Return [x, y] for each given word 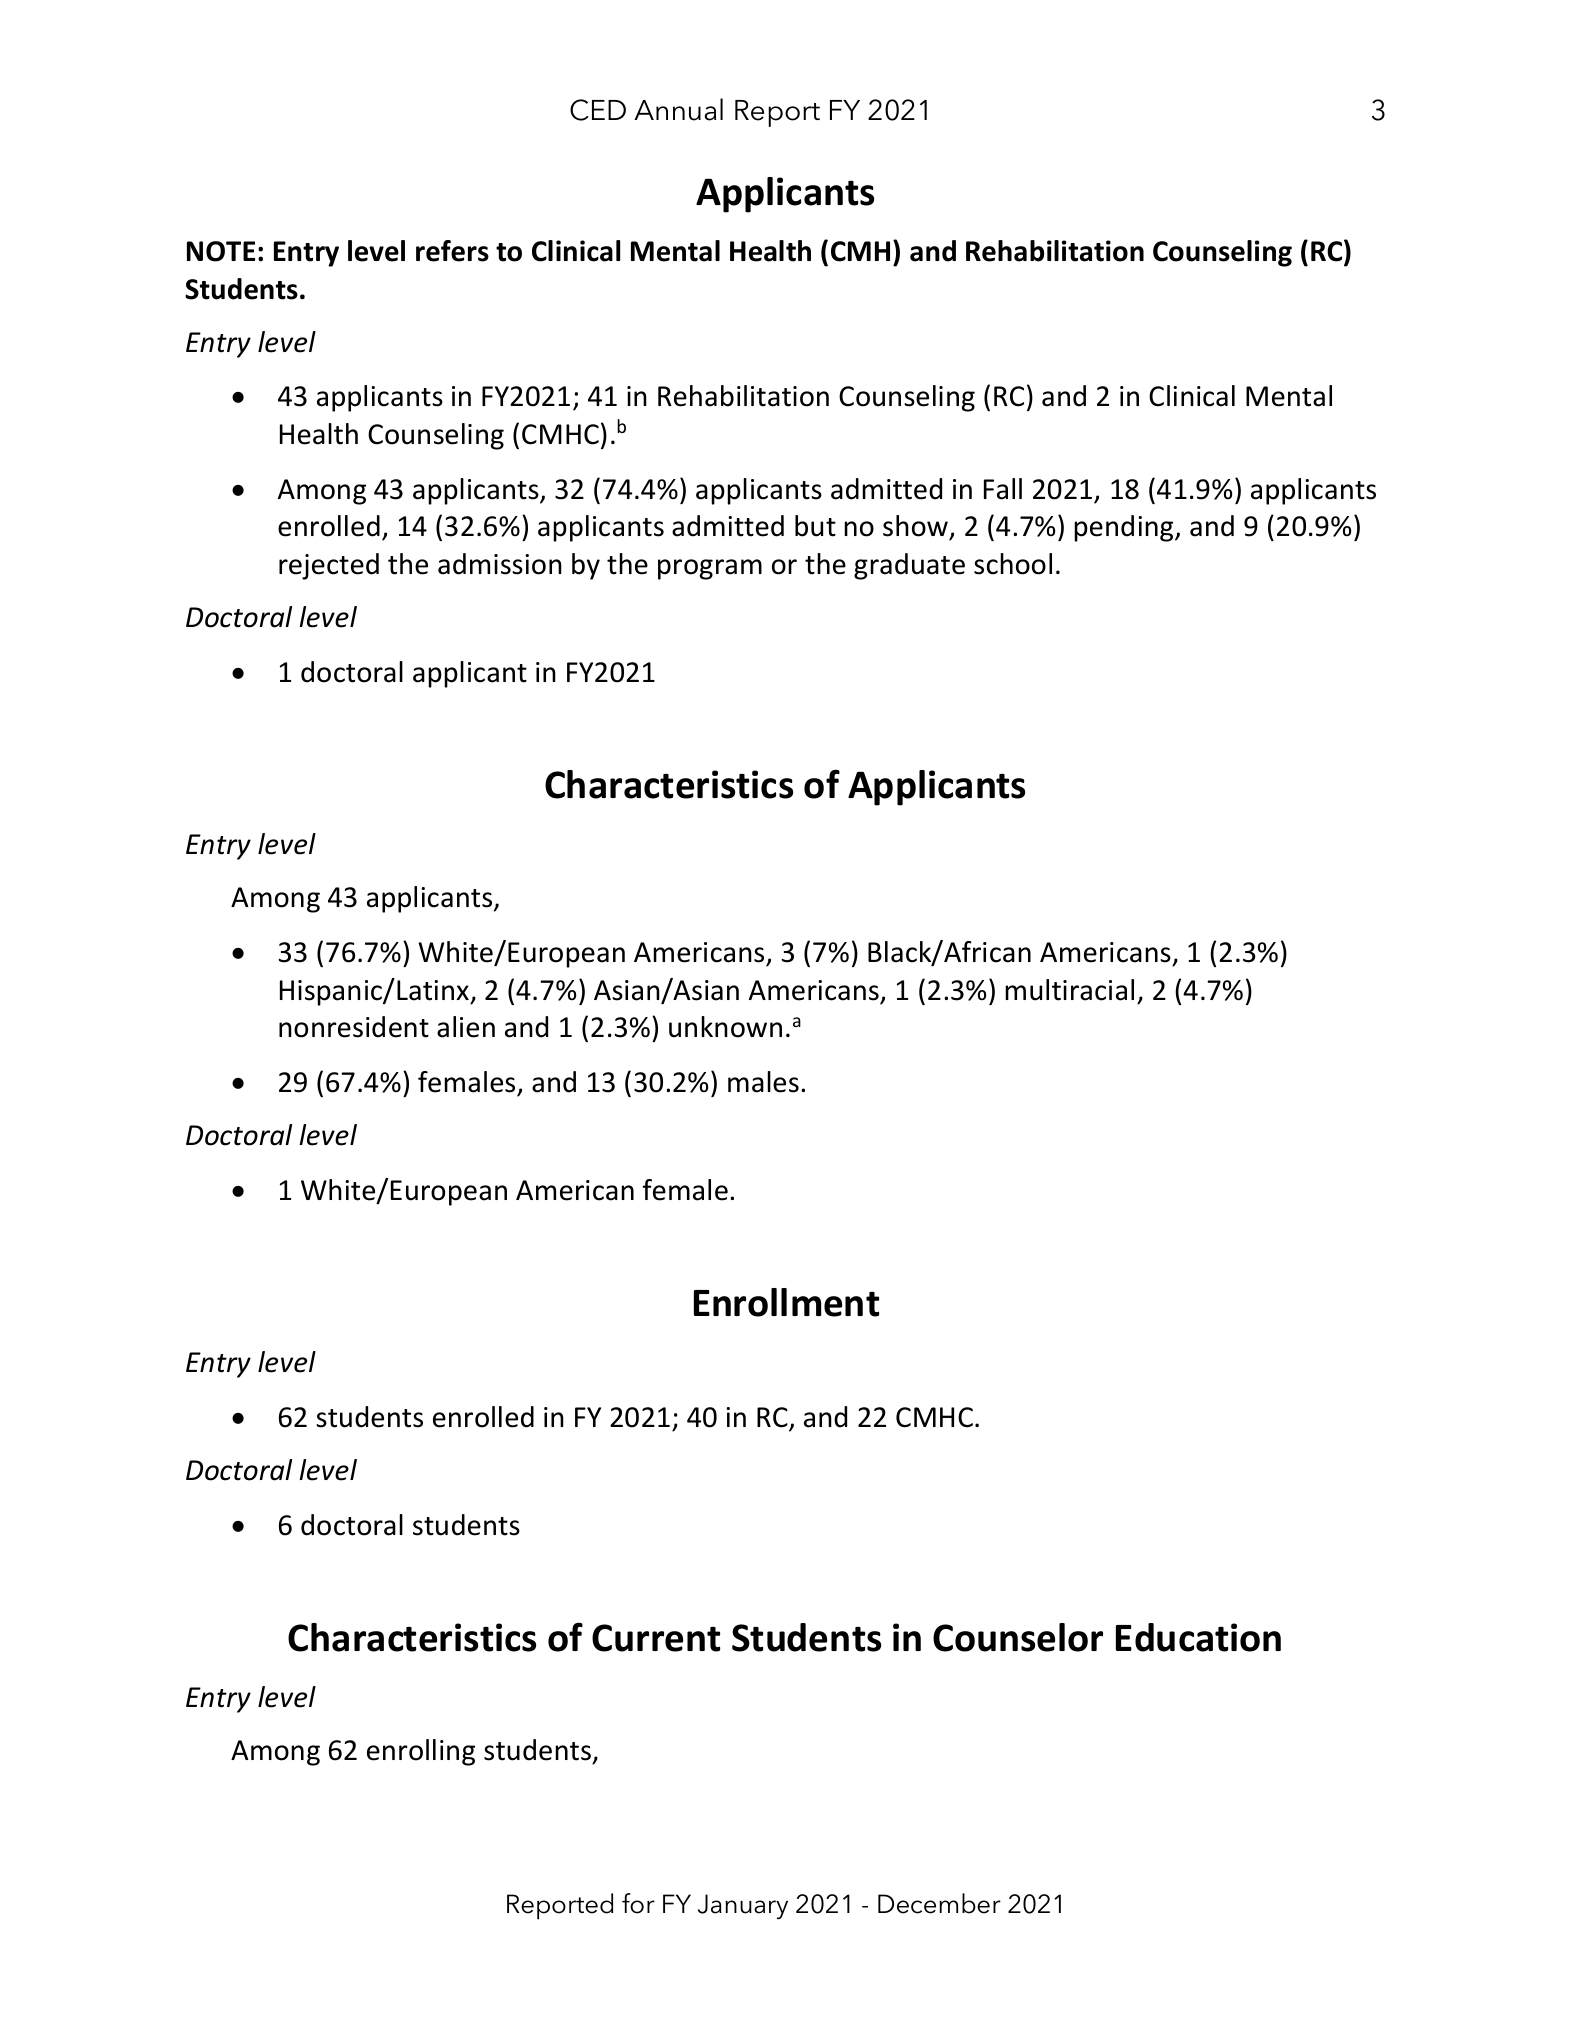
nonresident [354, 1027]
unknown [725, 1027]
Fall [1003, 489]
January [743, 1906]
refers [452, 251]
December [939, 1903]
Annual [678, 109]
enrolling [421, 1752]
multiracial [1069, 990]
